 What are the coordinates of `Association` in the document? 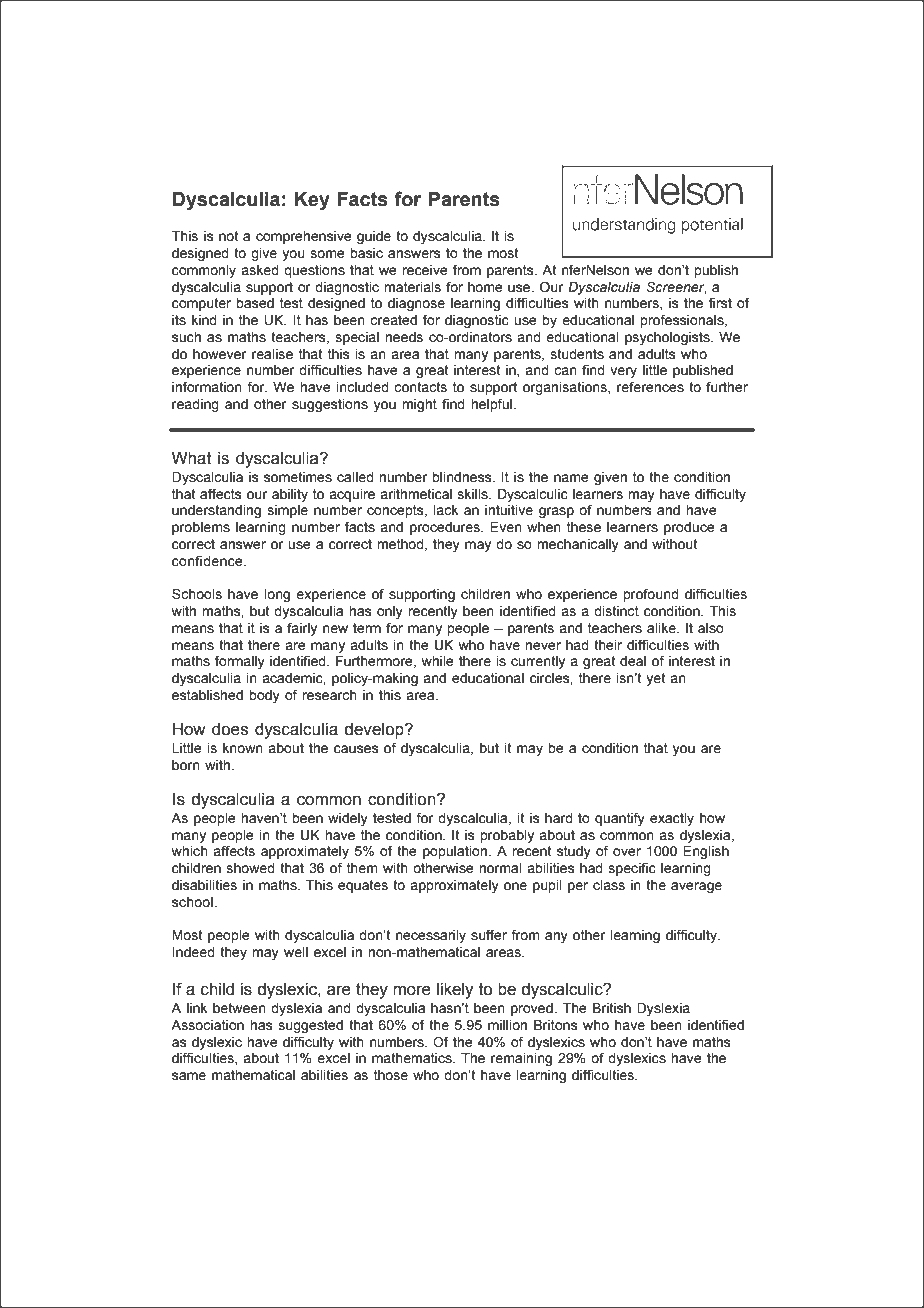 It's located at (207, 1025).
